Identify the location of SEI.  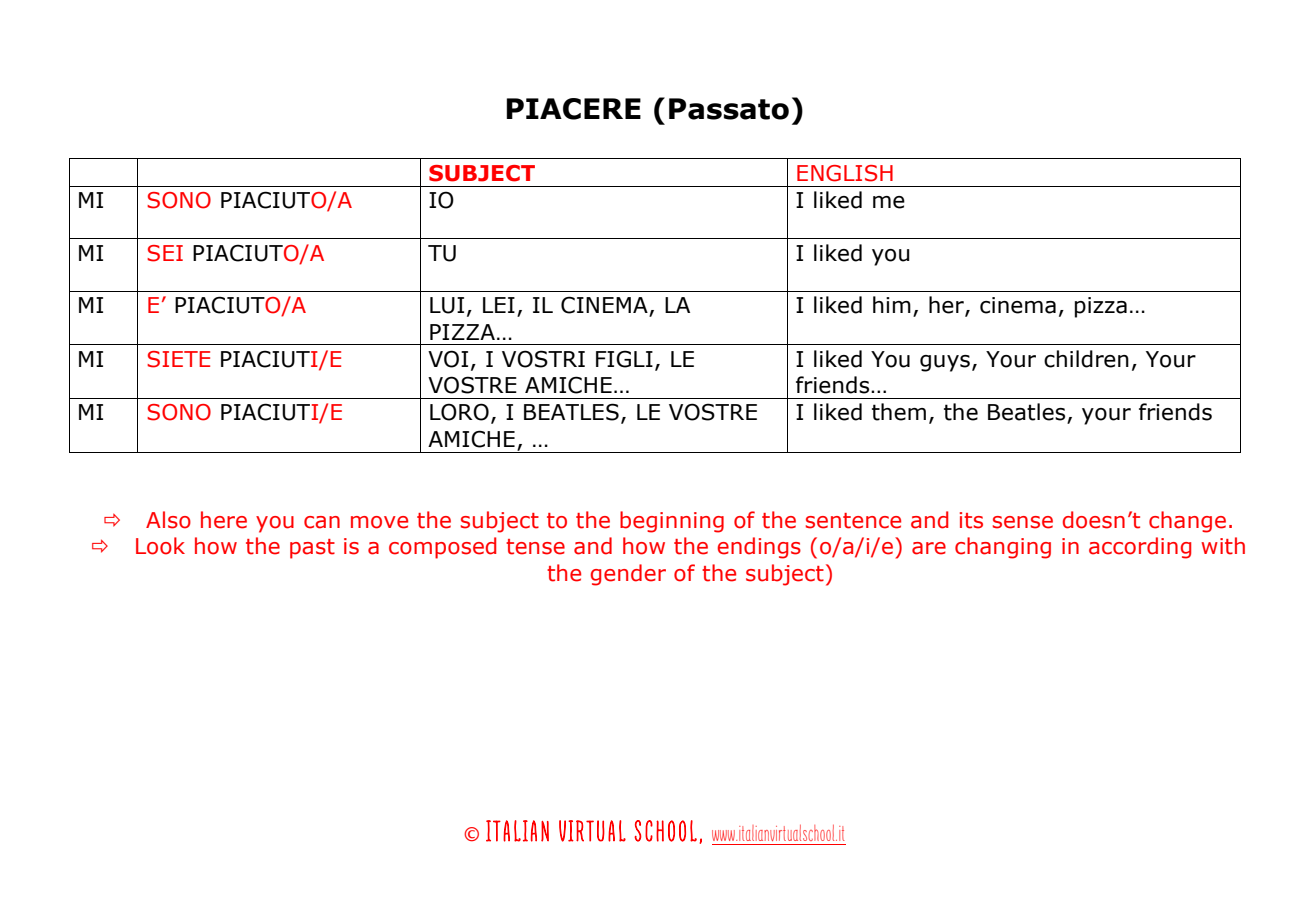
(165, 253).
